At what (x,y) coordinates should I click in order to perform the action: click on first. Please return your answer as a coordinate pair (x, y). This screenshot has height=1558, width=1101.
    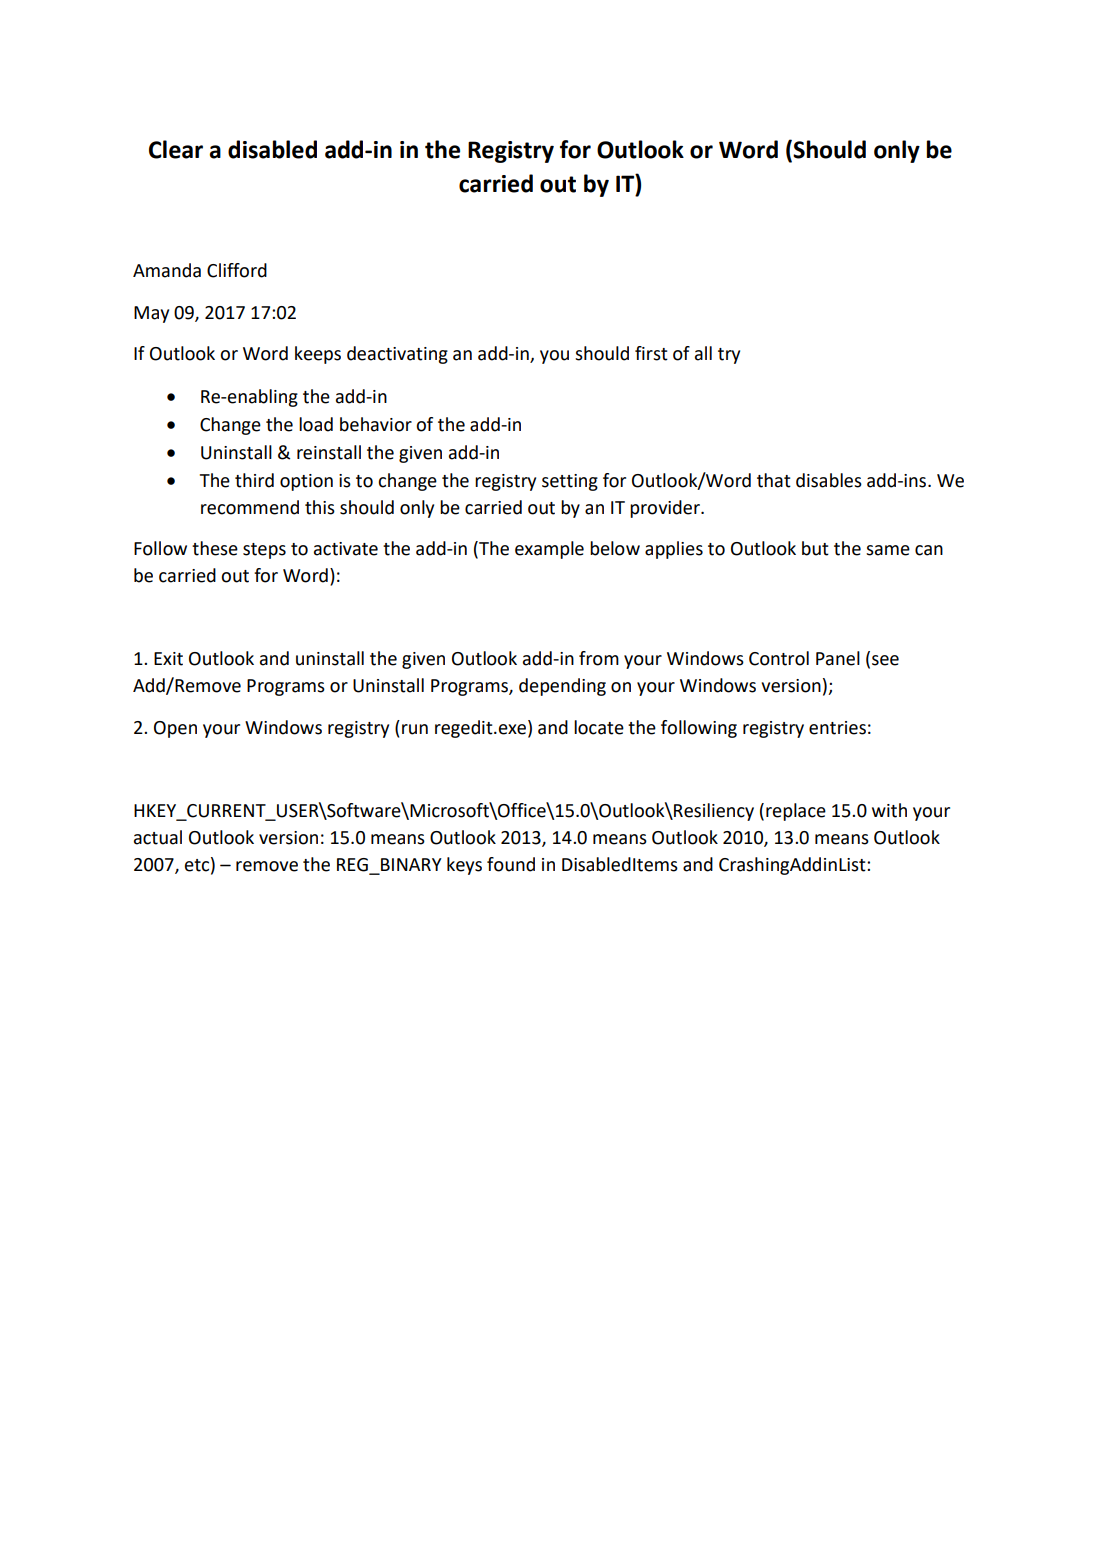
    Looking at the image, I should click on (651, 353).
